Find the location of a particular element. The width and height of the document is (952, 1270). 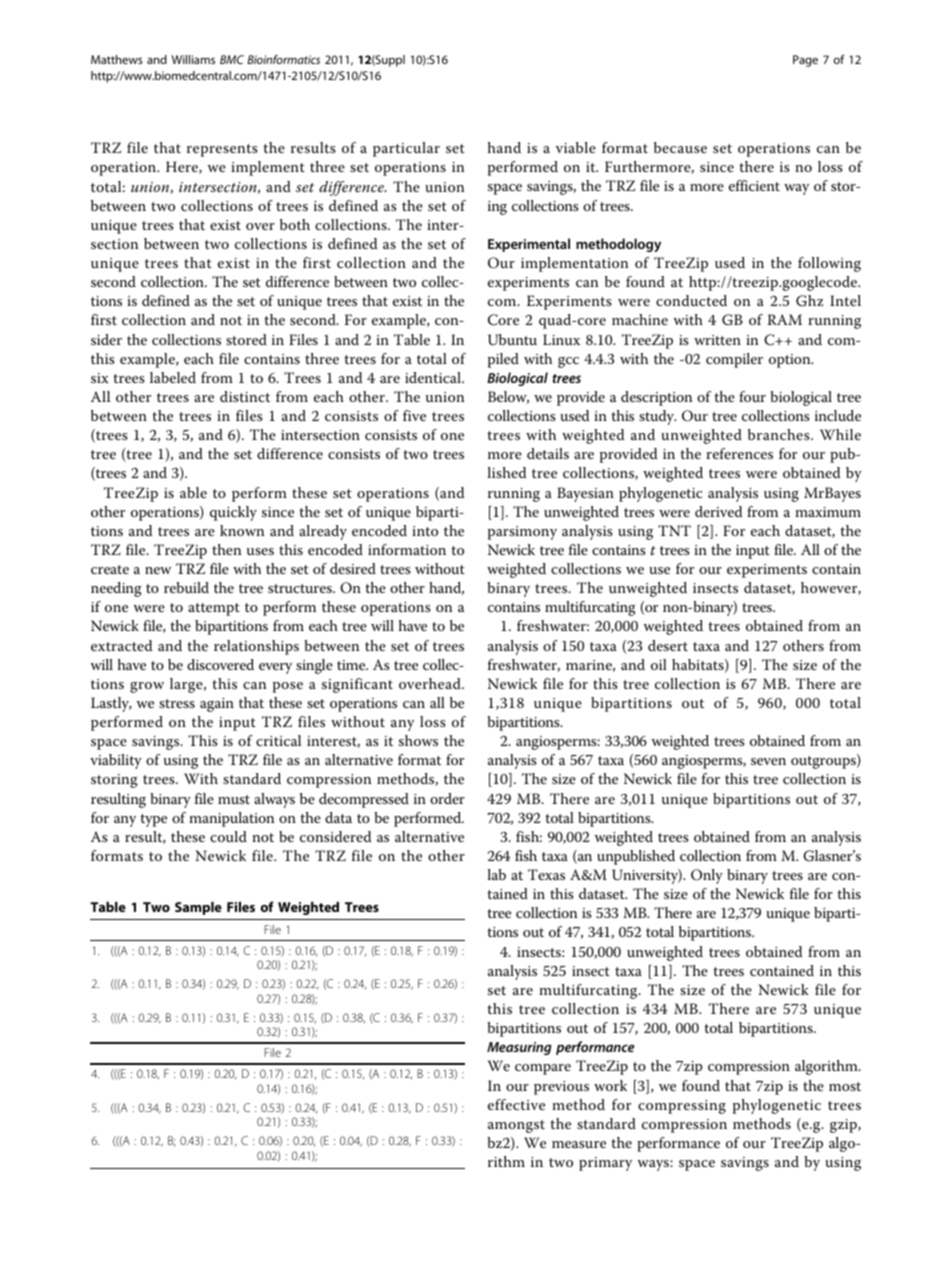

amongst is located at coordinates (516, 1126).
